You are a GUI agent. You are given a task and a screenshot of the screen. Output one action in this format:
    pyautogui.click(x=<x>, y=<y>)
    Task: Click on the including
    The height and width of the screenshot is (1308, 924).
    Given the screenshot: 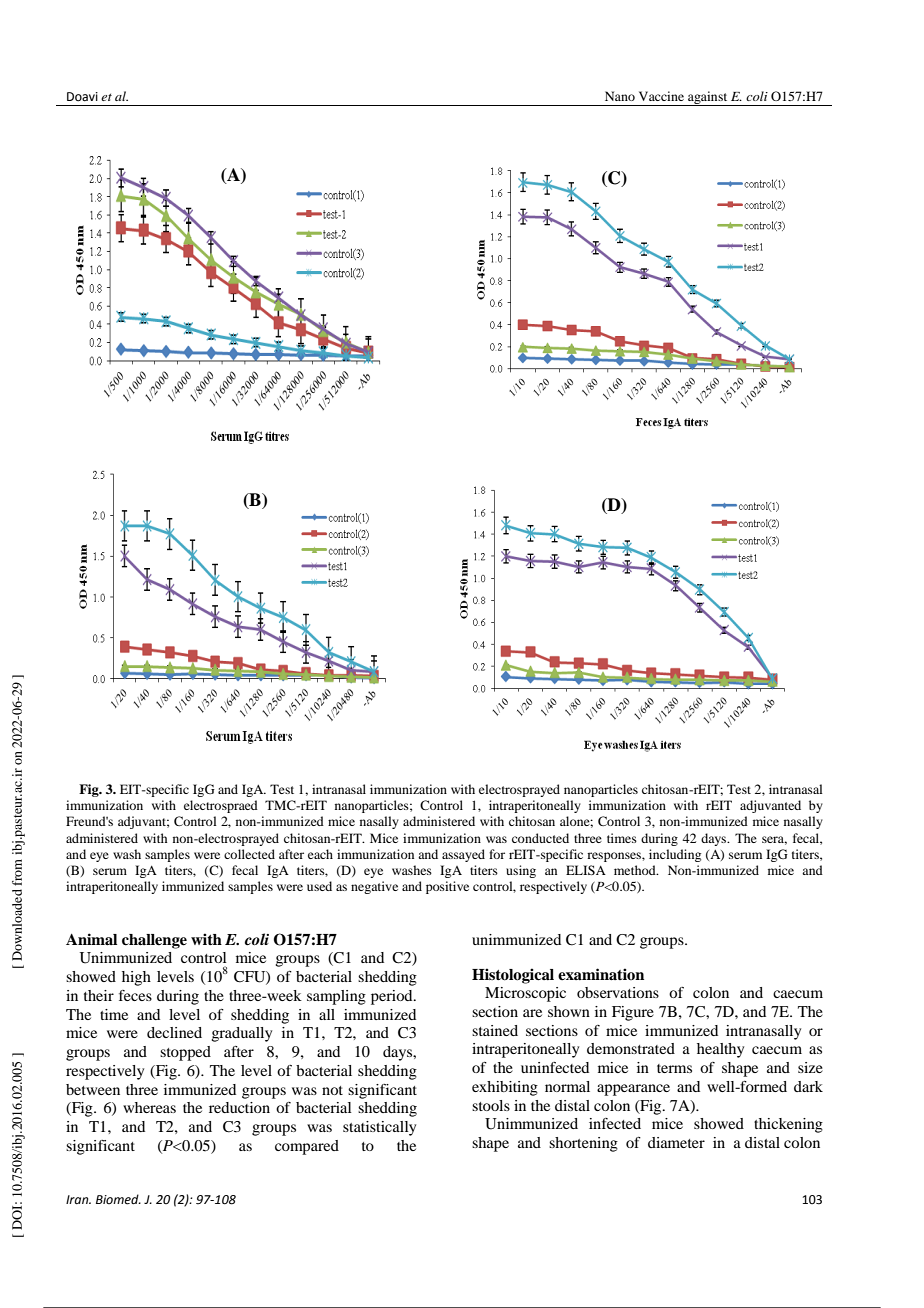 What is the action you would take?
    pyautogui.click(x=675, y=855)
